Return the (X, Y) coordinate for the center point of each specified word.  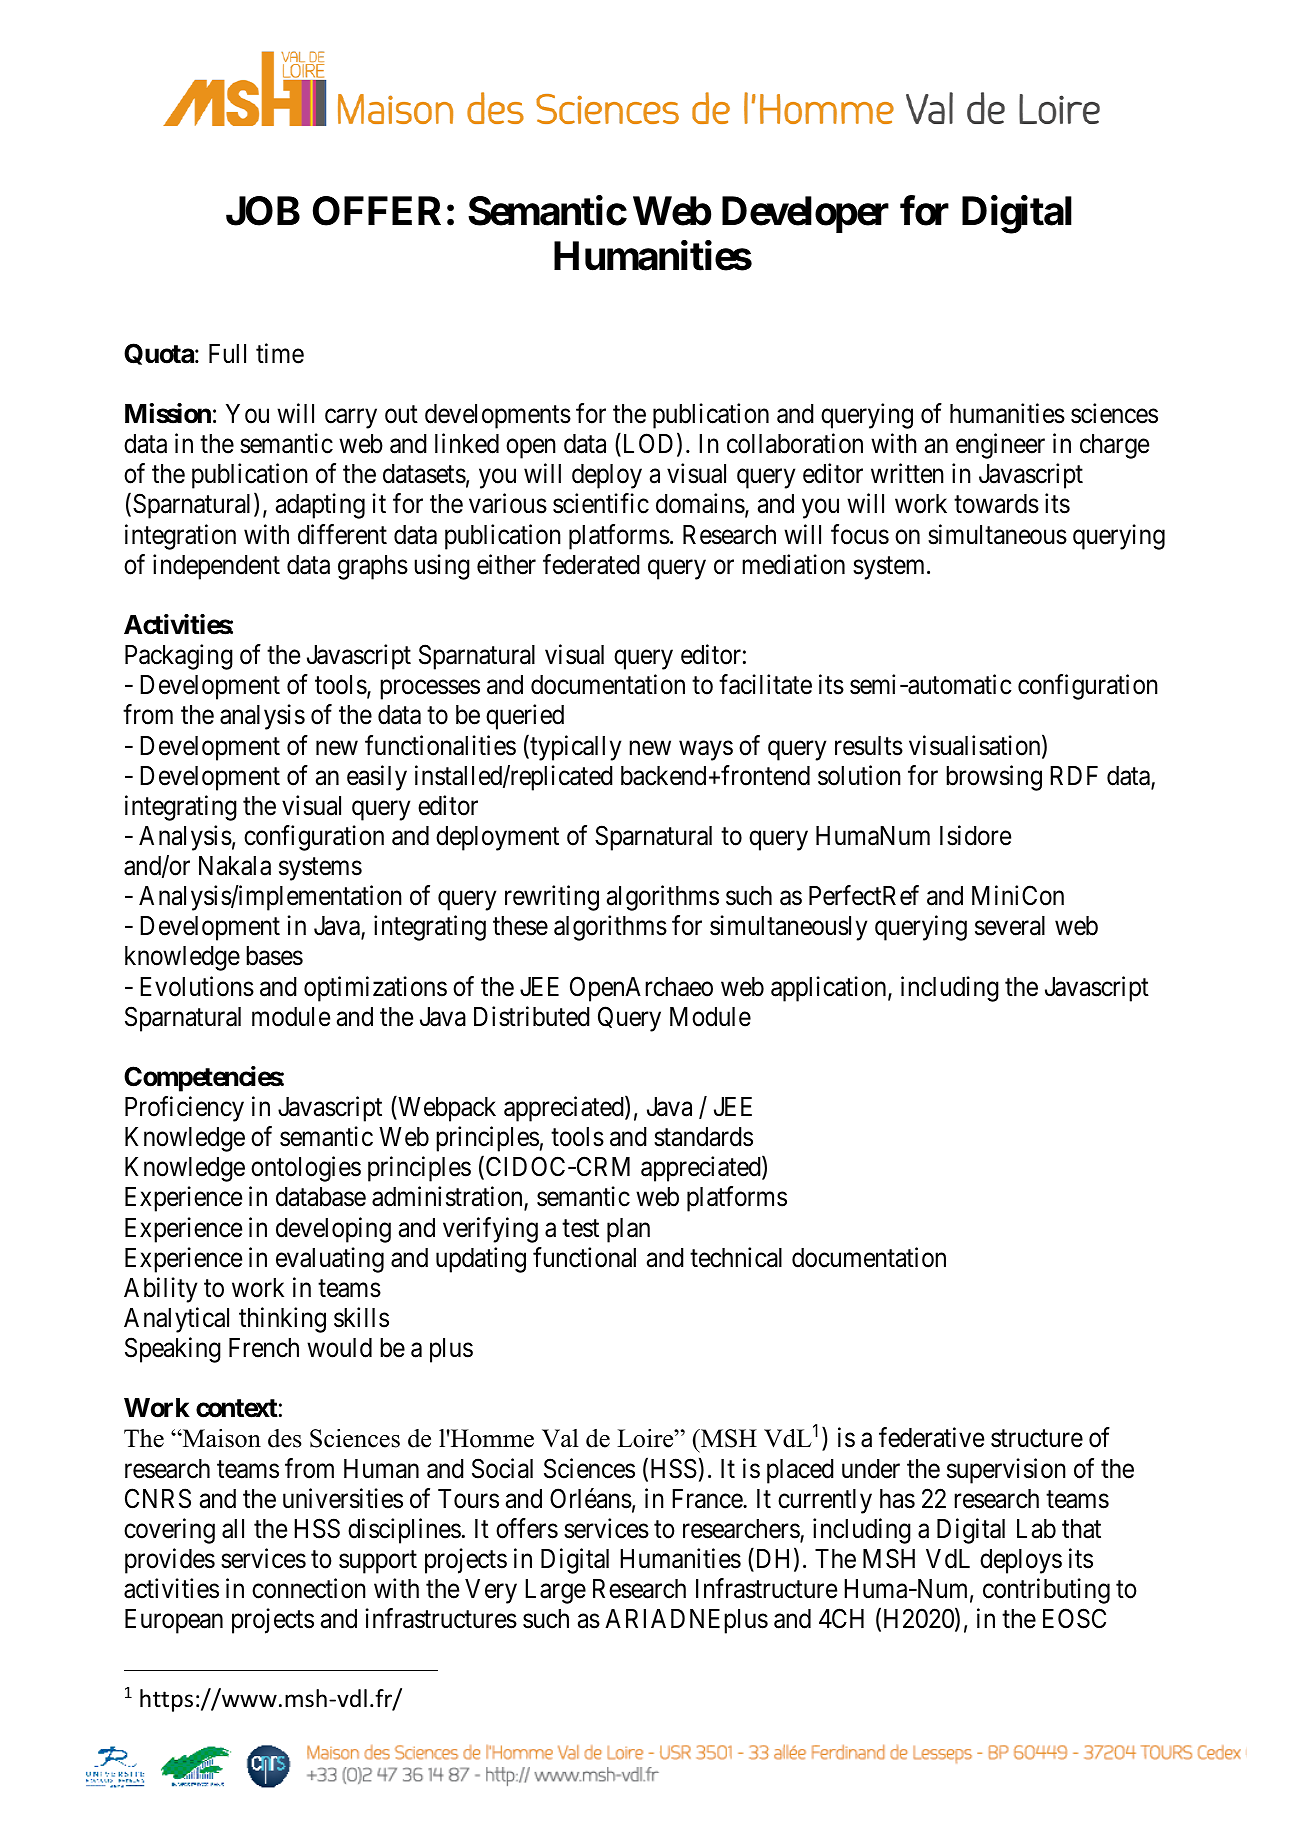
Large (555, 1591)
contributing (1046, 1591)
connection (309, 1588)
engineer (1000, 446)
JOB (263, 211)
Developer (805, 214)
